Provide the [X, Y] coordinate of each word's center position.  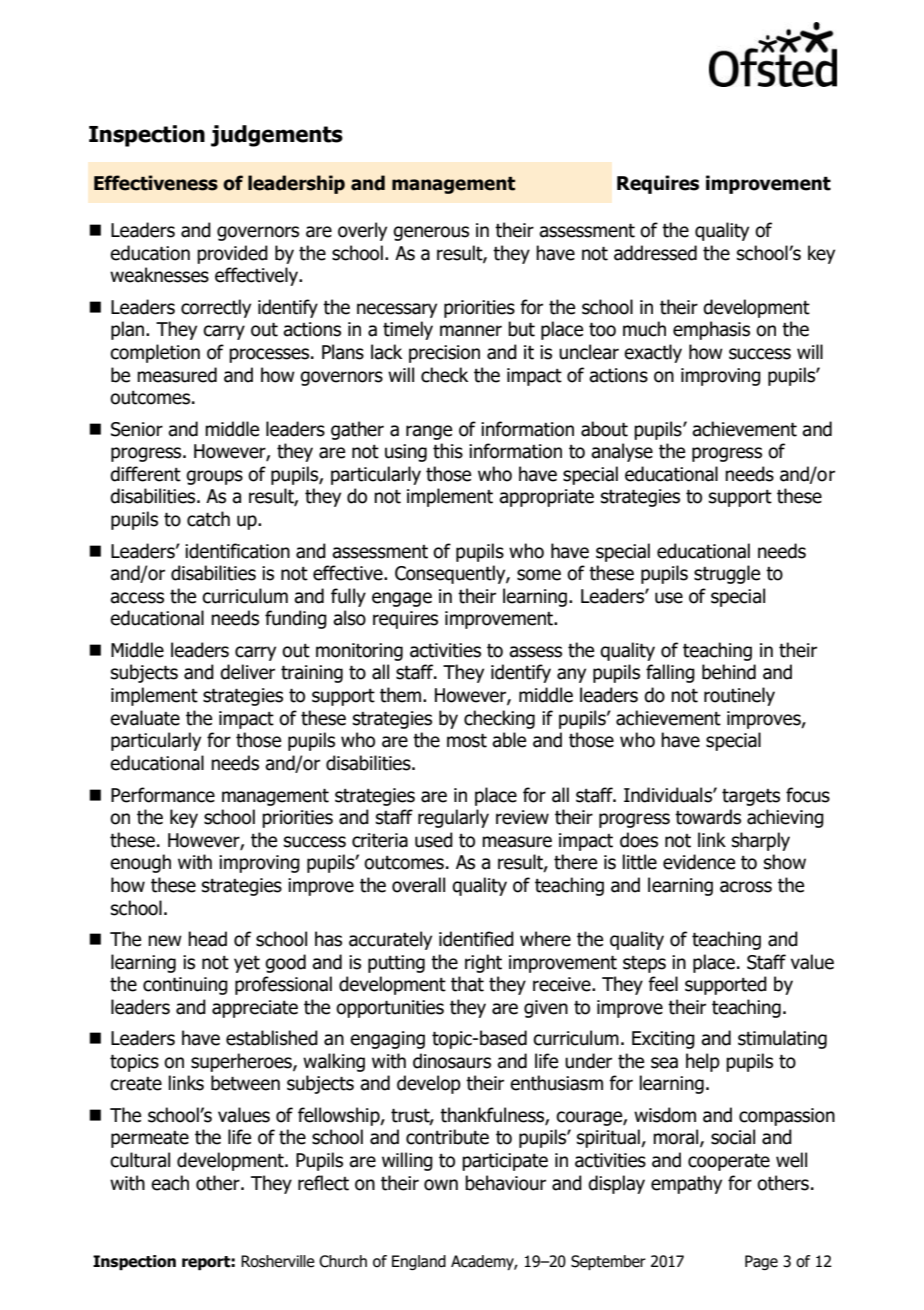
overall [418, 885]
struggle [727, 574]
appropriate [546, 498]
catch [208, 519]
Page [761, 1262]
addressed [655, 253]
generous [431, 233]
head [207, 939]
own [441, 1185]
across [746, 887]
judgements [277, 136]
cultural [140, 1160]
